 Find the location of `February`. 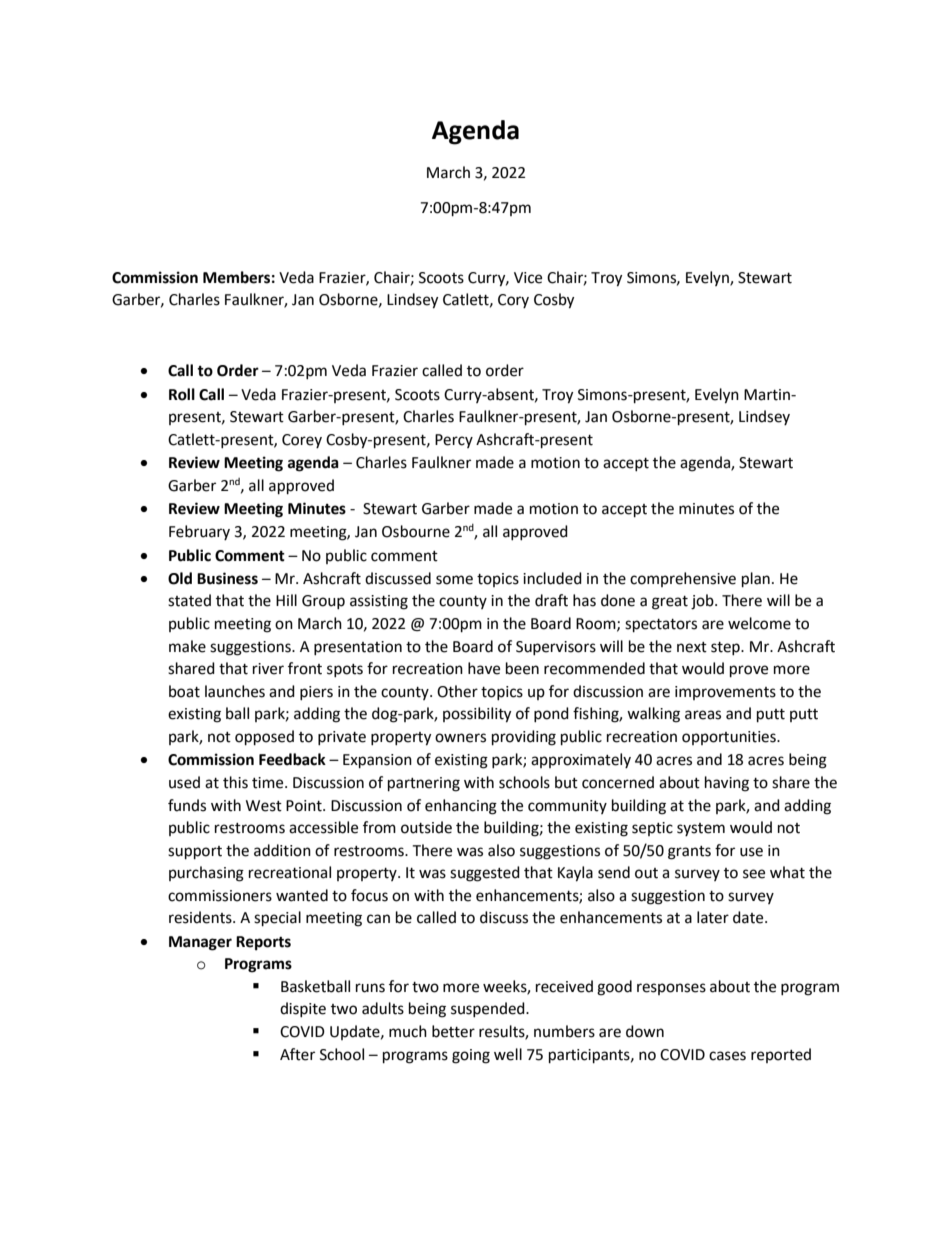

February is located at coordinates (199, 532).
